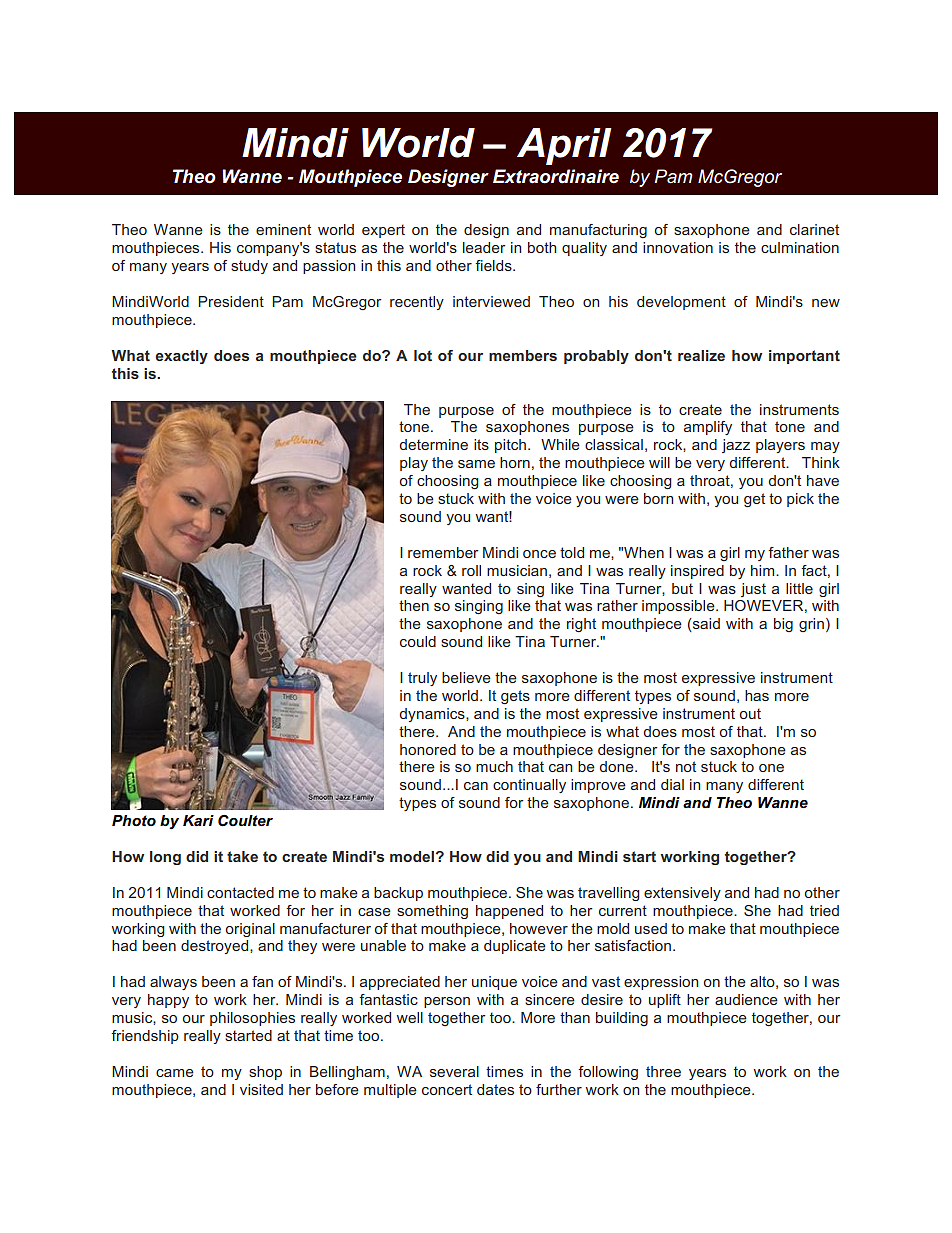  What do you see at coordinates (800, 247) in the document?
I see `culmination` at bounding box center [800, 247].
